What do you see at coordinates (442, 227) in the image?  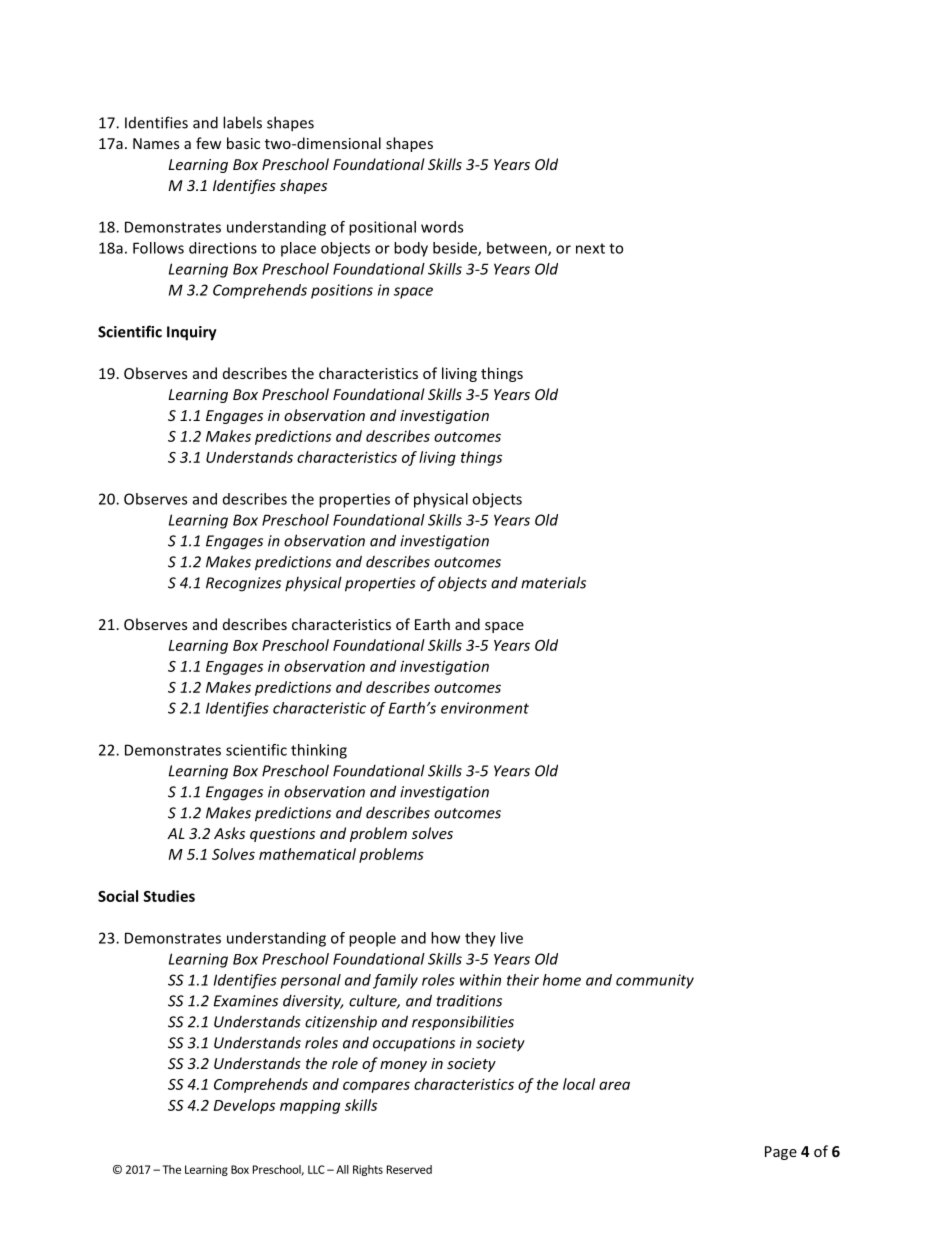 I see `words` at bounding box center [442, 227].
